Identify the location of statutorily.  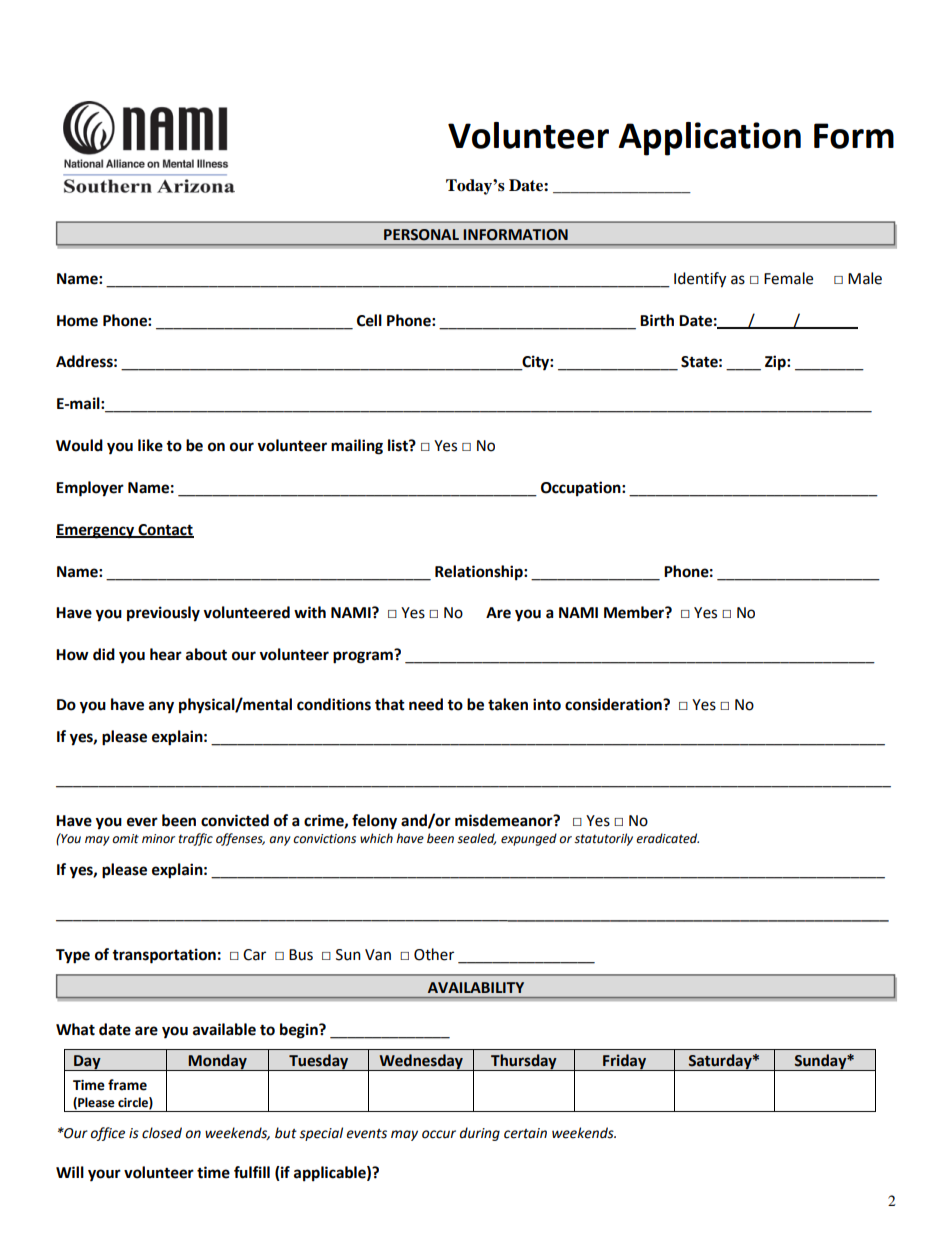
(603, 839).
